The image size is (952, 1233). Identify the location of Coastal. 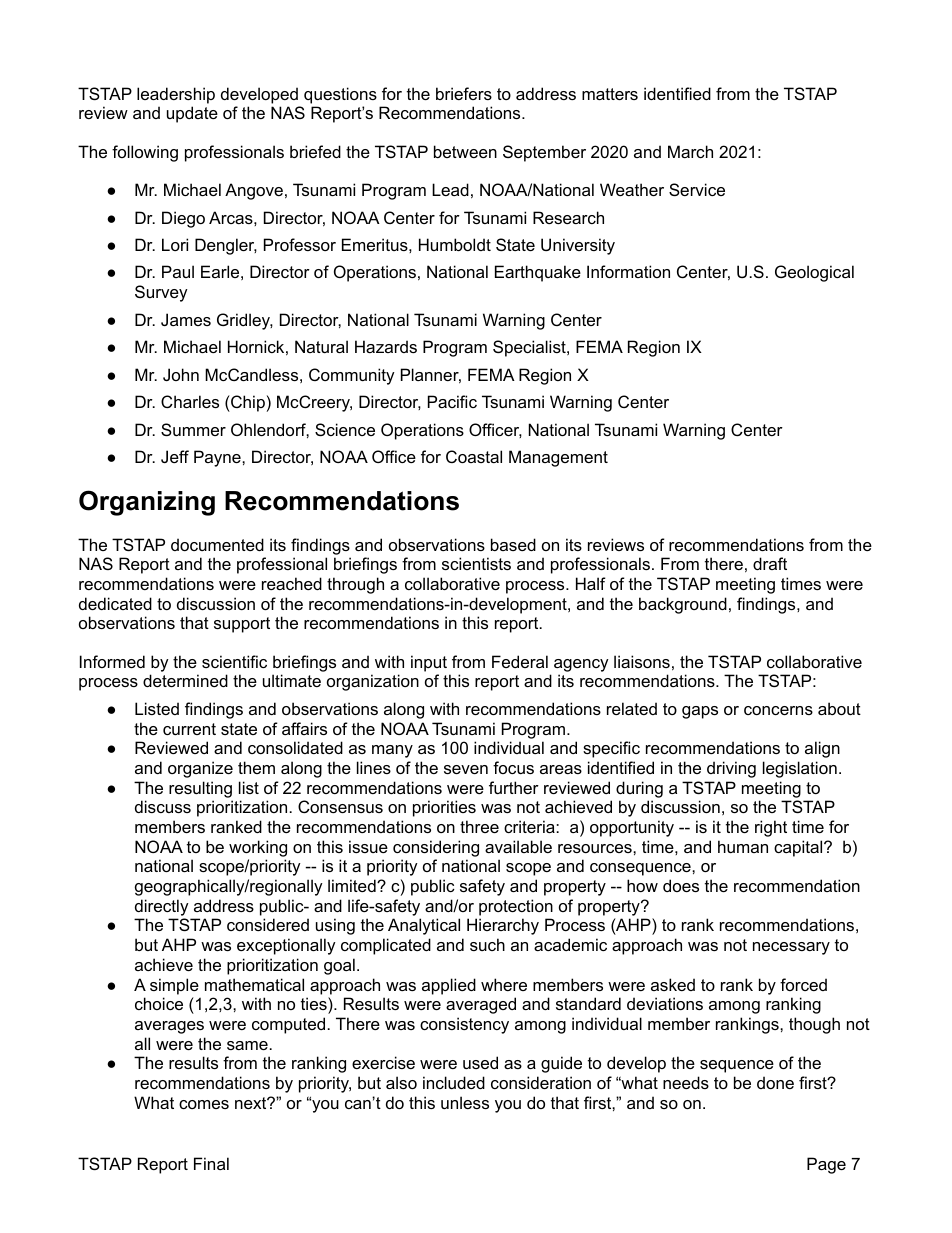
(474, 456).
